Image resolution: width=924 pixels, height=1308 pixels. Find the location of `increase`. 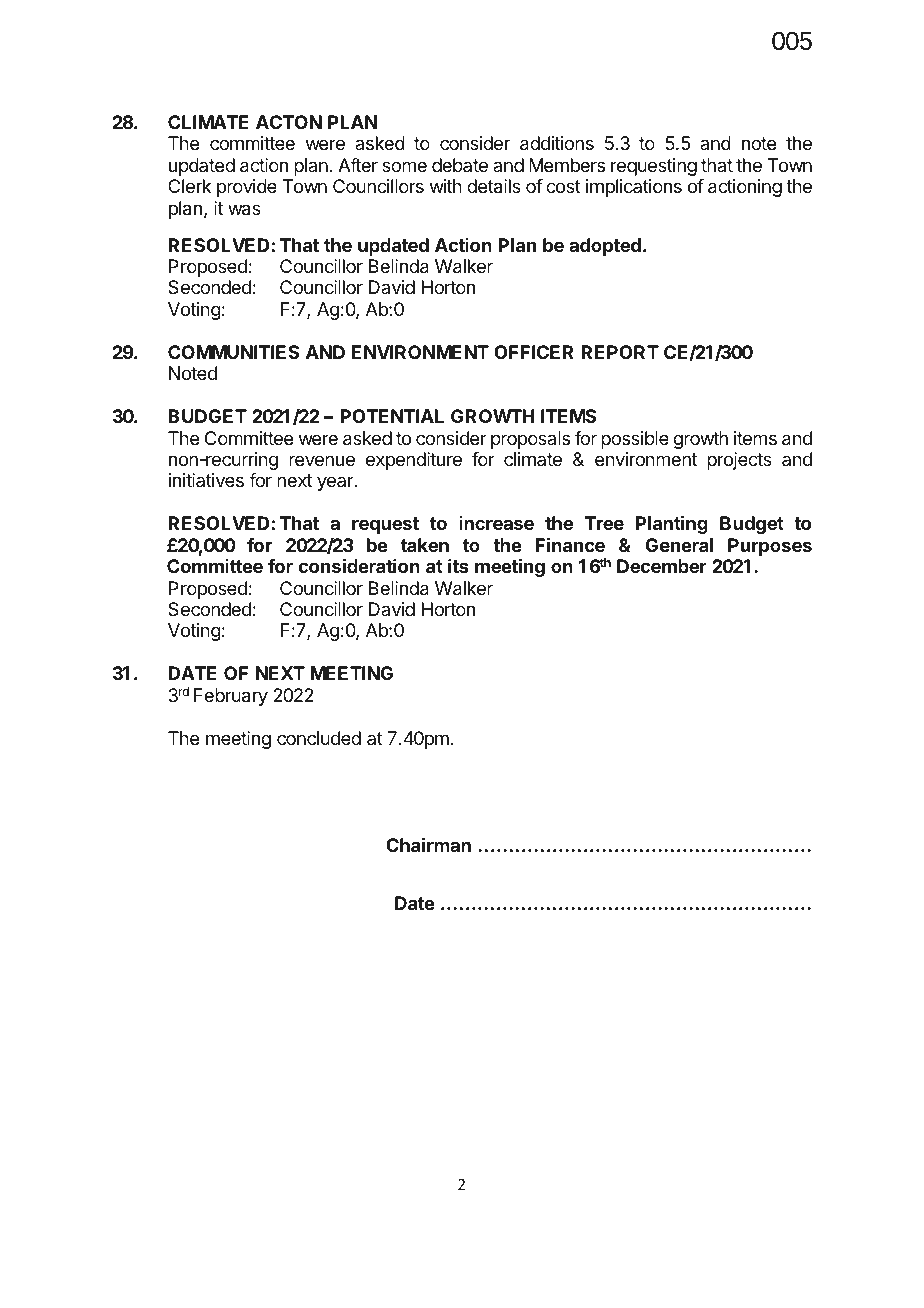

increase is located at coordinates (496, 523).
